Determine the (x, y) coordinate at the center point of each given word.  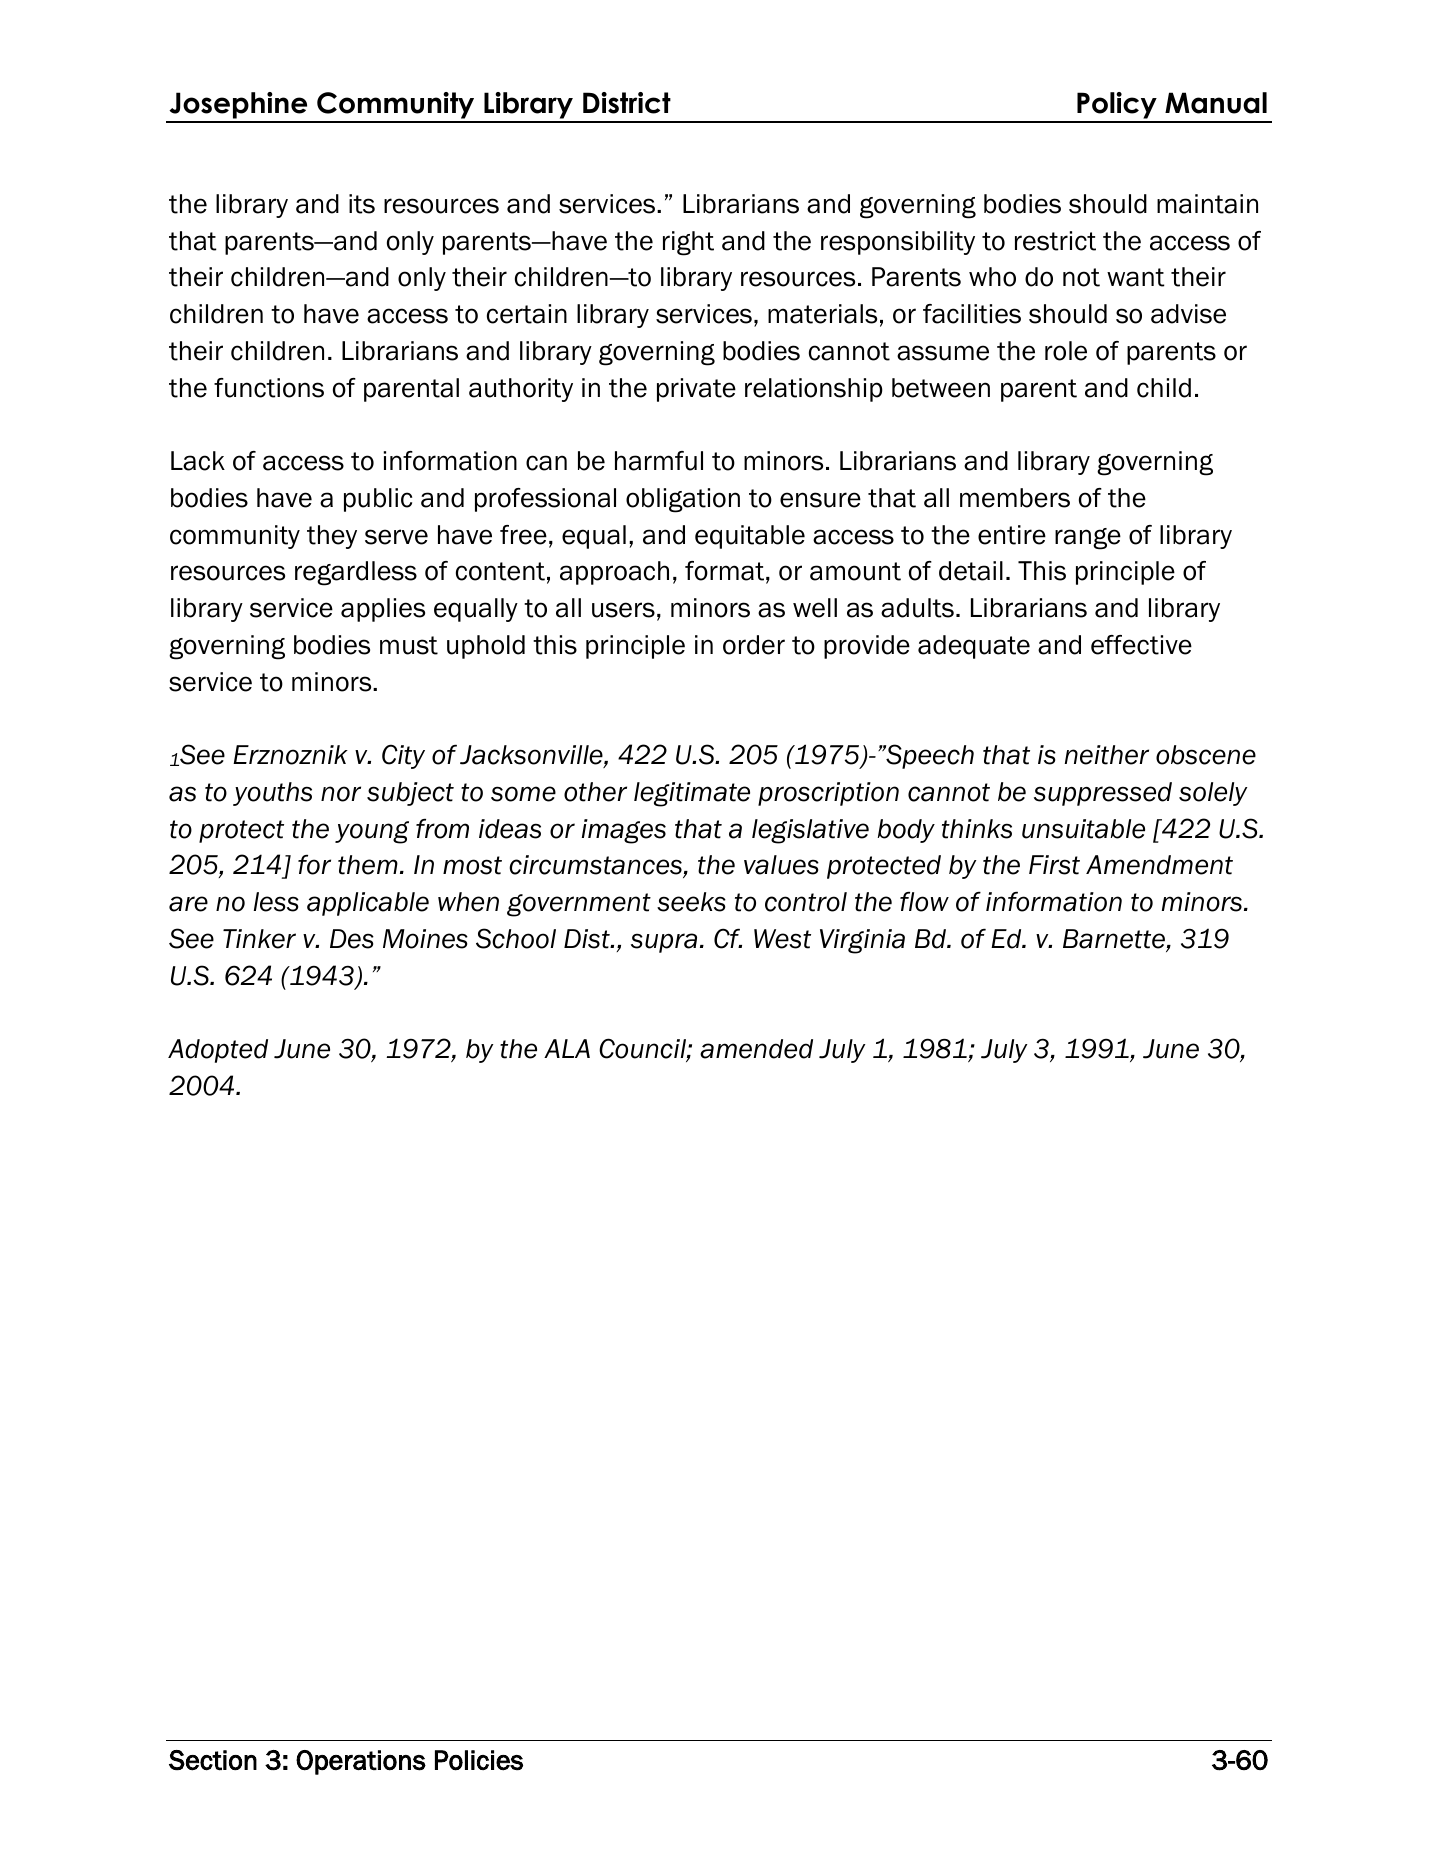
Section (213, 1760)
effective (1141, 645)
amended (756, 1049)
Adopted (218, 1051)
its (362, 204)
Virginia (862, 941)
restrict (1055, 241)
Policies (479, 1760)
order (754, 645)
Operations (361, 1762)
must (409, 645)
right (688, 243)
